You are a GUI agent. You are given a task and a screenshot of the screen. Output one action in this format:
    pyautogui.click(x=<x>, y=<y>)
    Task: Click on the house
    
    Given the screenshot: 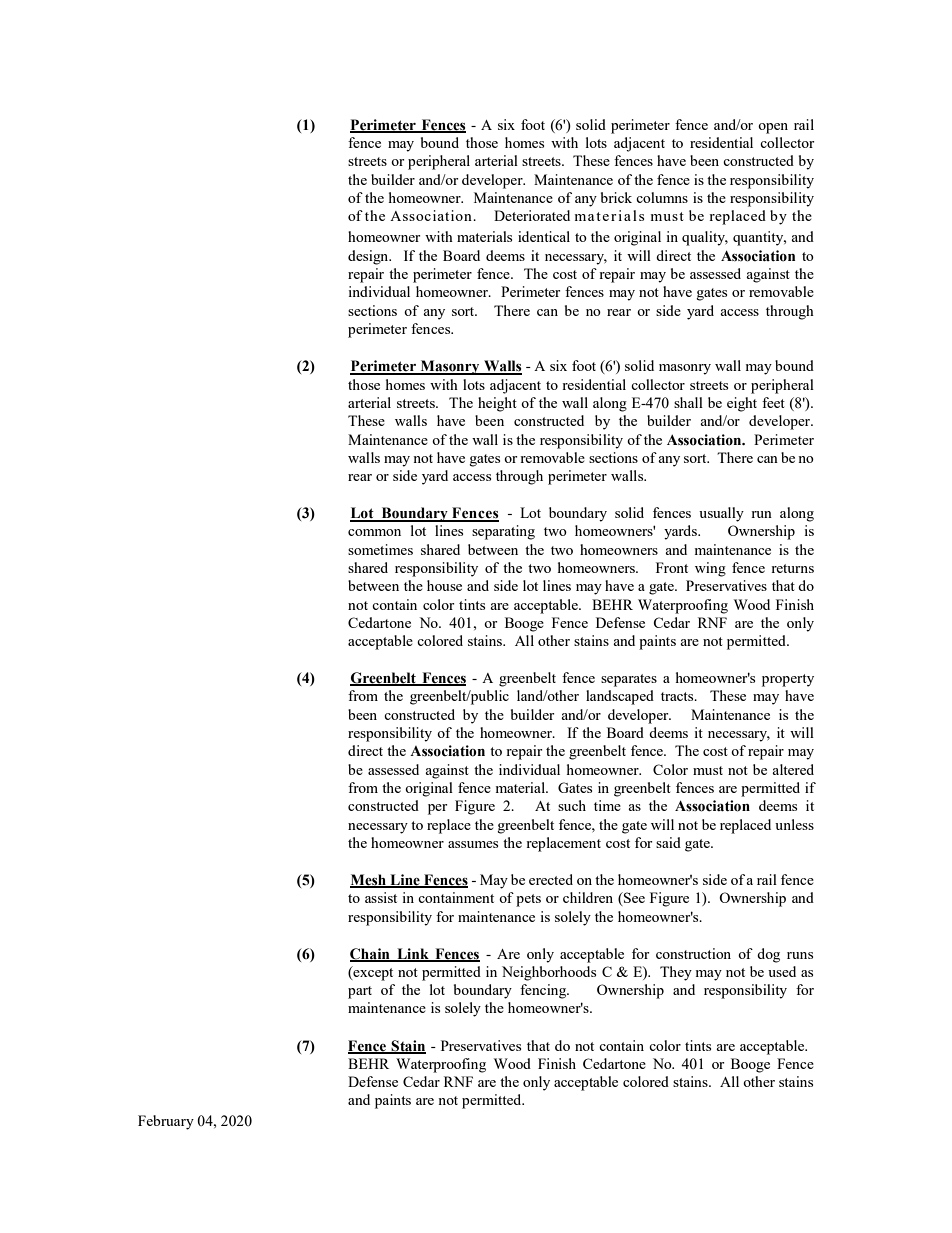 What is the action you would take?
    pyautogui.click(x=444, y=585)
